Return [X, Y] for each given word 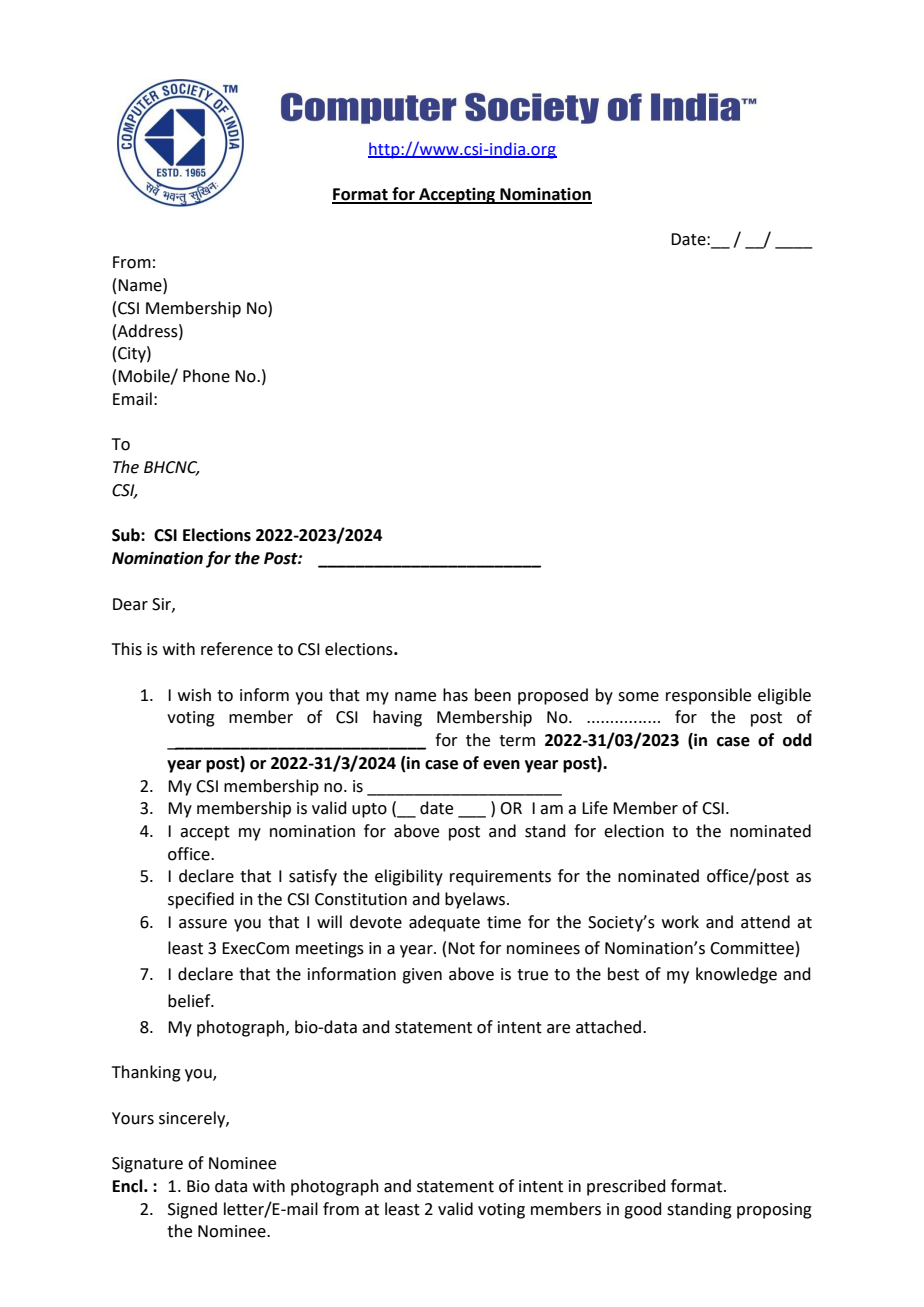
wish [194, 695]
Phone [206, 376]
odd [797, 740]
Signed [192, 1210]
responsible [708, 696]
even [501, 765]
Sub [127, 535]
